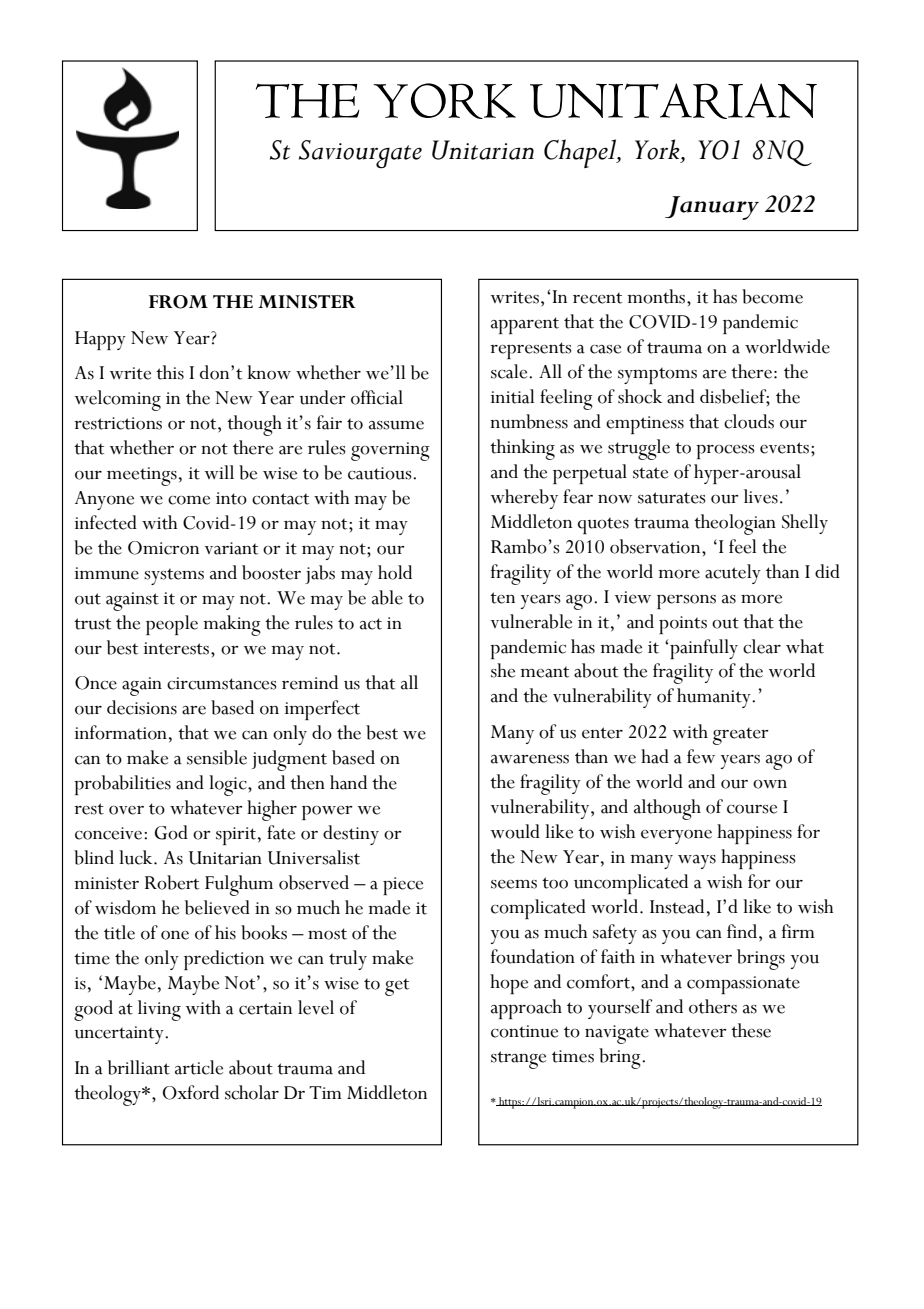  I want to click on will, so click(219, 472).
